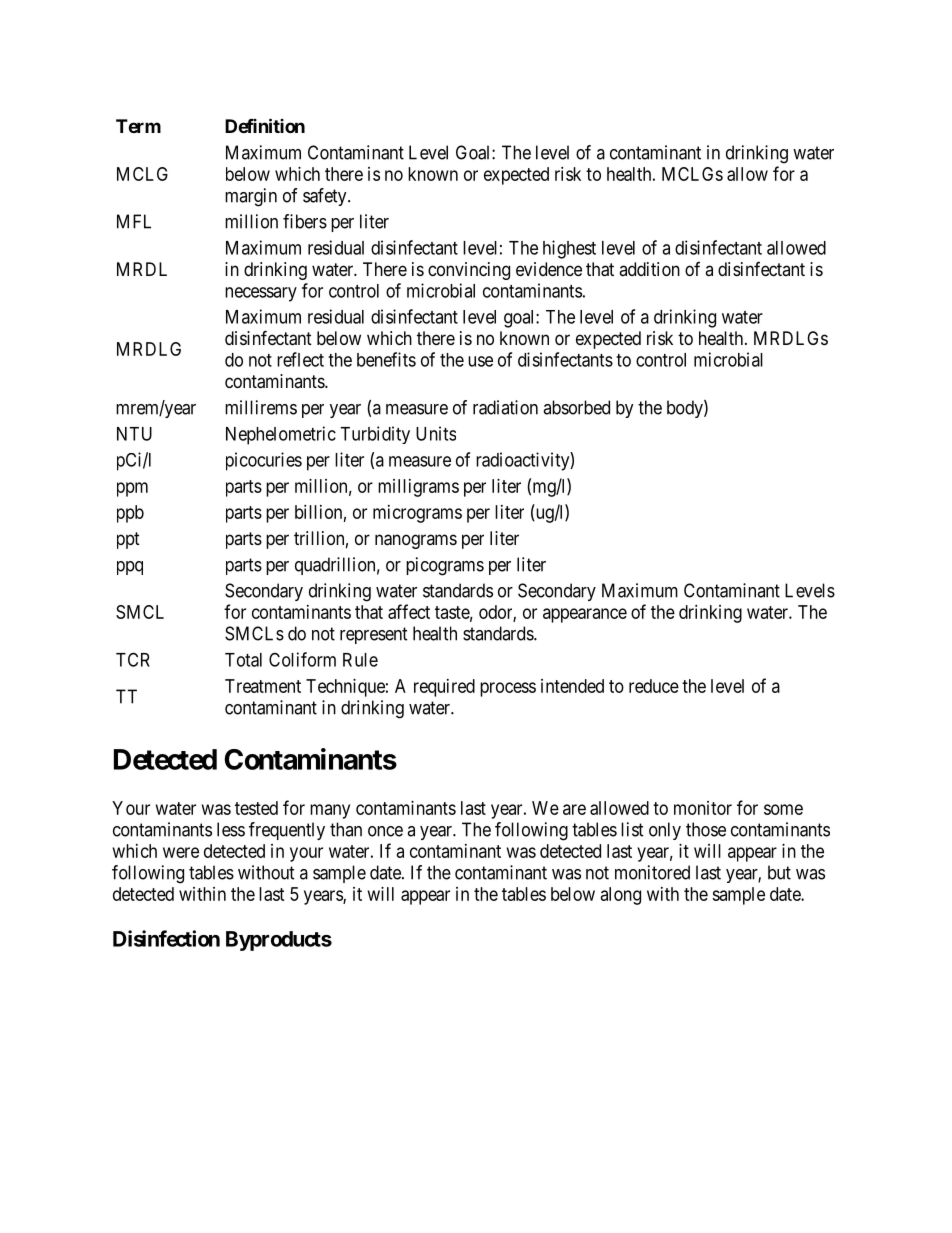 This screenshot has height=1233, width=952. What do you see at coordinates (326, 197) in the screenshot?
I see `safety` at bounding box center [326, 197].
